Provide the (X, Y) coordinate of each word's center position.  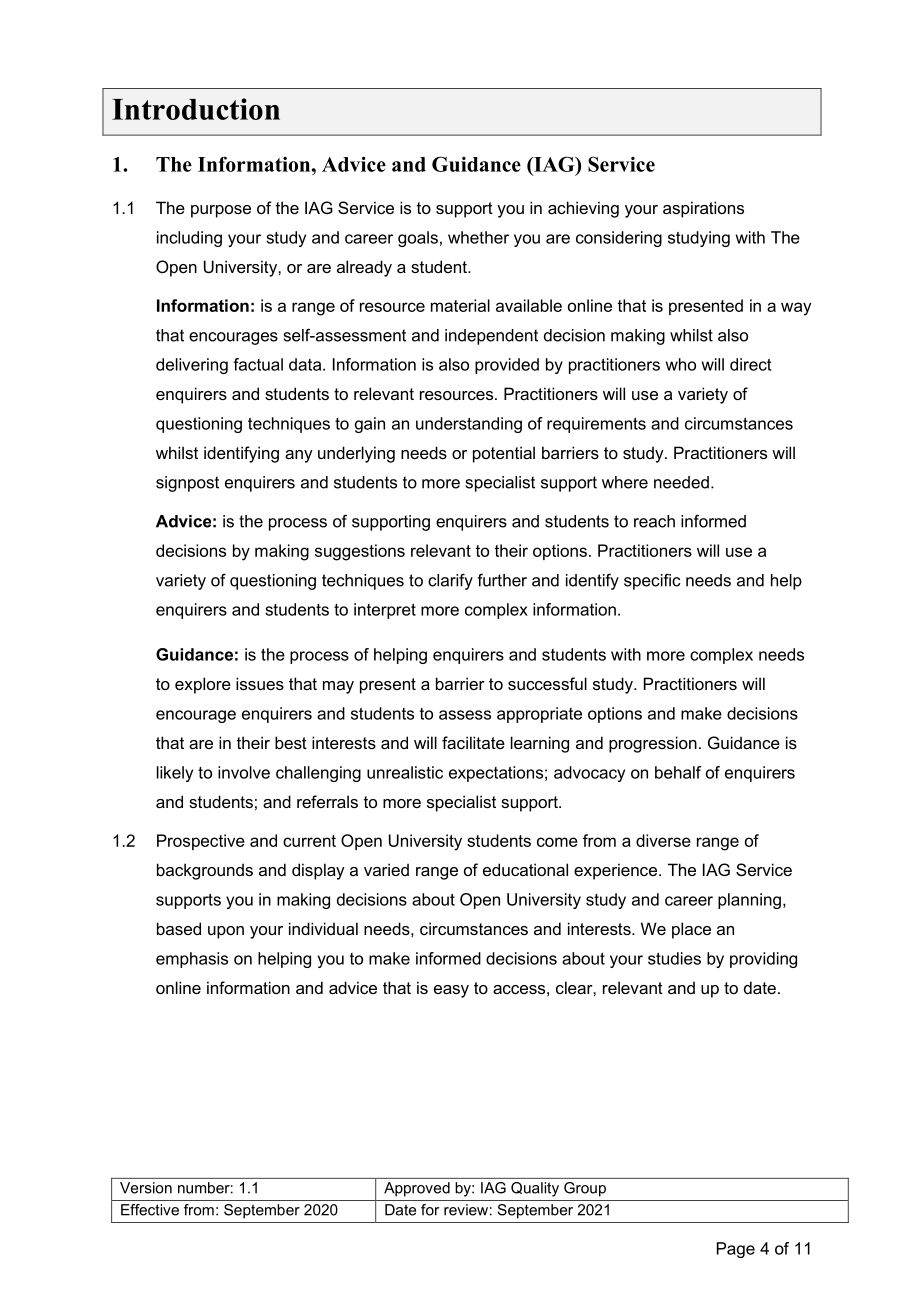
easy (451, 991)
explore (203, 685)
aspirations (703, 209)
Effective (150, 1210)
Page (736, 1250)
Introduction (196, 109)
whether (478, 237)
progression (653, 744)
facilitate (473, 742)
